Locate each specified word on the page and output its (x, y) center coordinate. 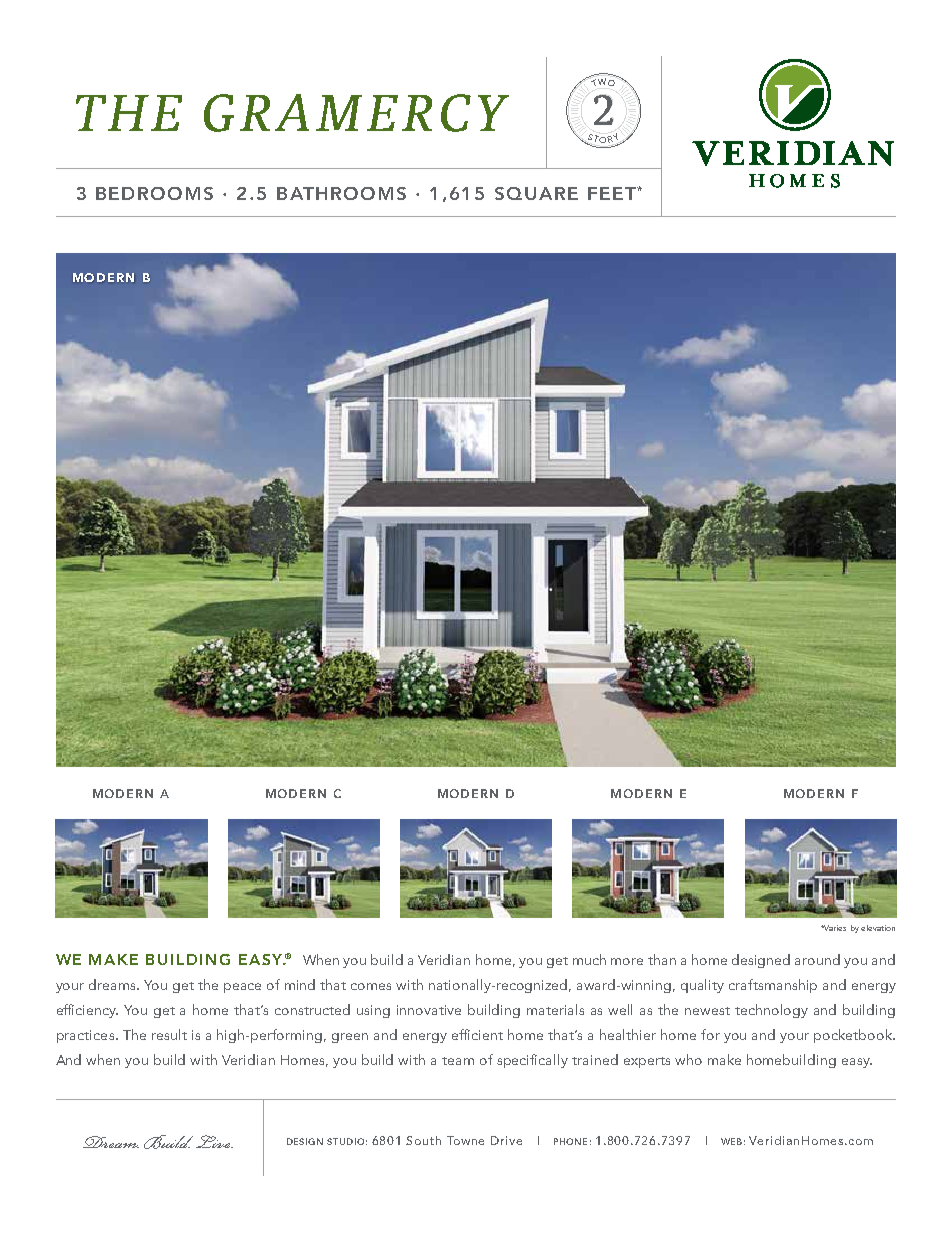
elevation (878, 928)
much (589, 959)
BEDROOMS (154, 193)
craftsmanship (773, 986)
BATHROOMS (341, 193)
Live (214, 1141)
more (627, 961)
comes (371, 986)
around (817, 959)
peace (242, 988)
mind (300, 984)
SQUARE (536, 193)
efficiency (87, 1011)
